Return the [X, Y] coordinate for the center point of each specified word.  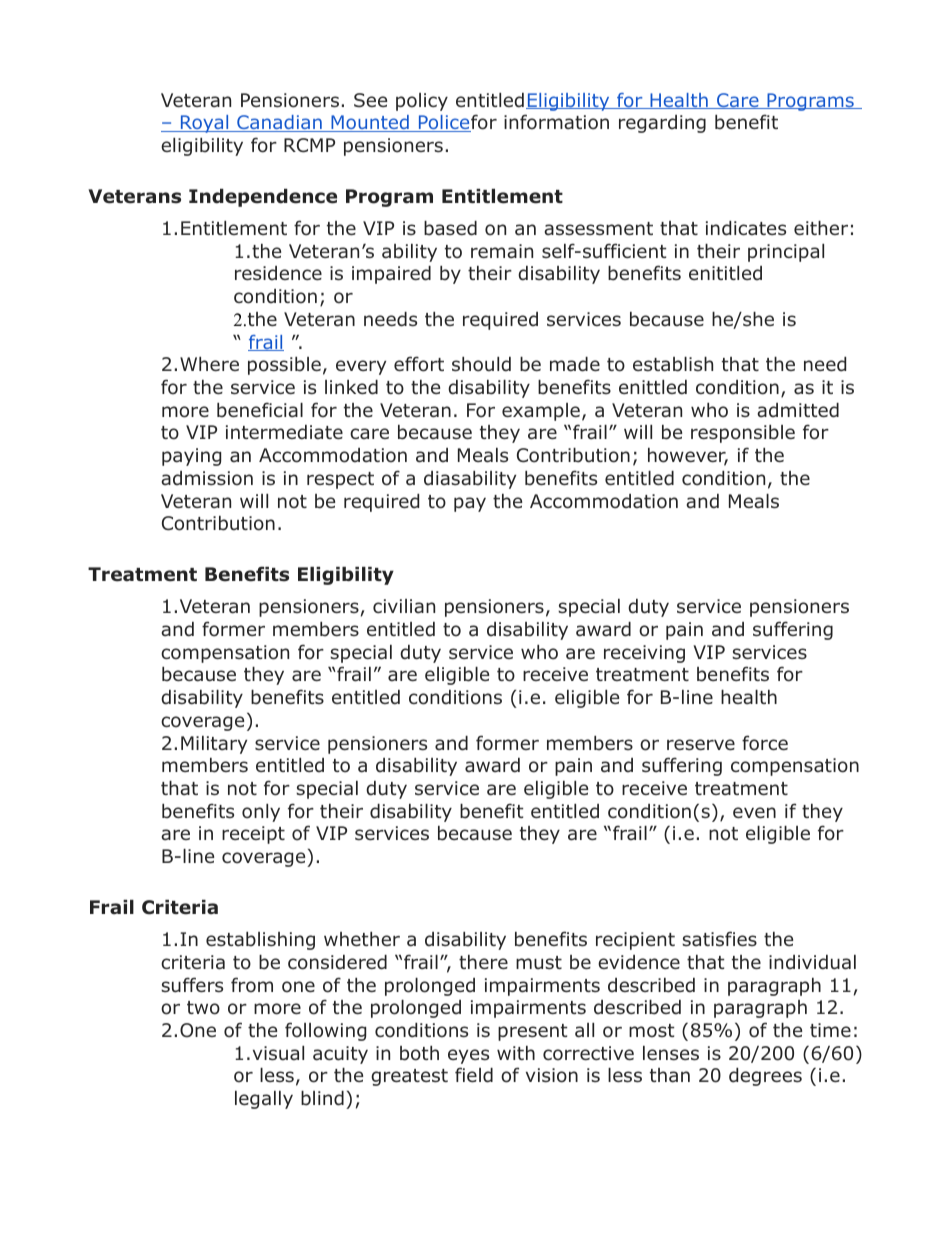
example [541, 412]
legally [264, 1100]
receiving [644, 654]
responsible [743, 434]
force [765, 743]
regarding [662, 124]
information [556, 122]
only [261, 813]
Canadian [279, 123]
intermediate [284, 432]
